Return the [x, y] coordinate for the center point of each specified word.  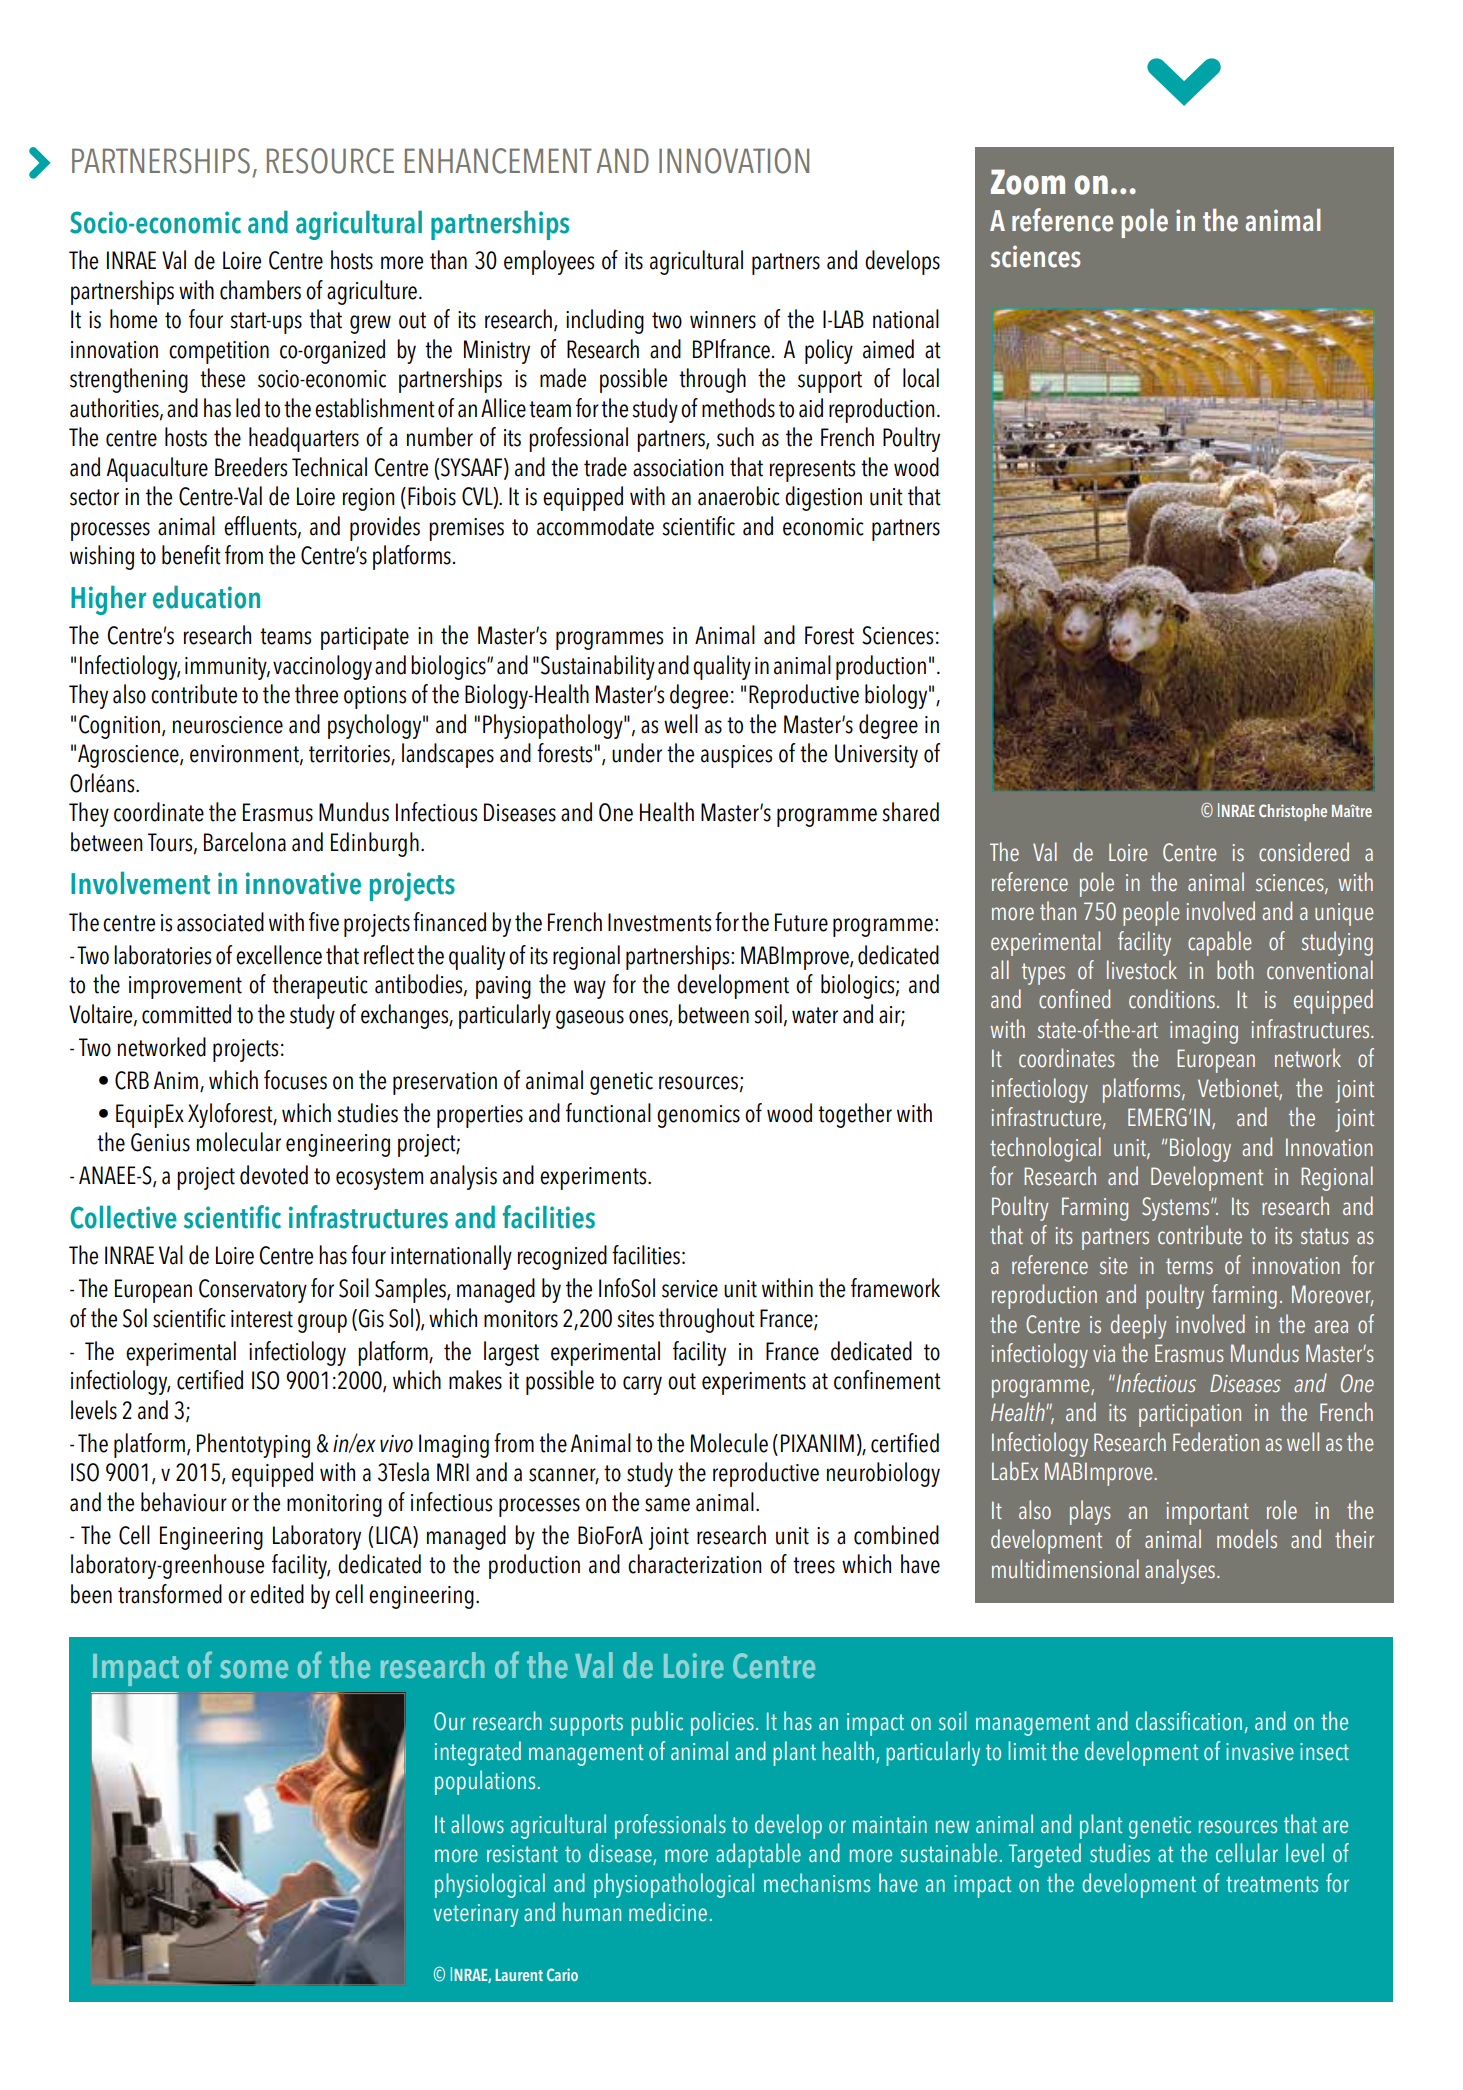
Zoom [1028, 182]
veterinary [476, 1915]
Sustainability [598, 667]
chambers [260, 290]
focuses [295, 1080]
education [206, 597]
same [667, 1505]
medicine [668, 1912]
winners [723, 320]
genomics [698, 1116]
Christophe [1293, 812]
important [1208, 1513]
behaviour [184, 1502]
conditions [1172, 999]
